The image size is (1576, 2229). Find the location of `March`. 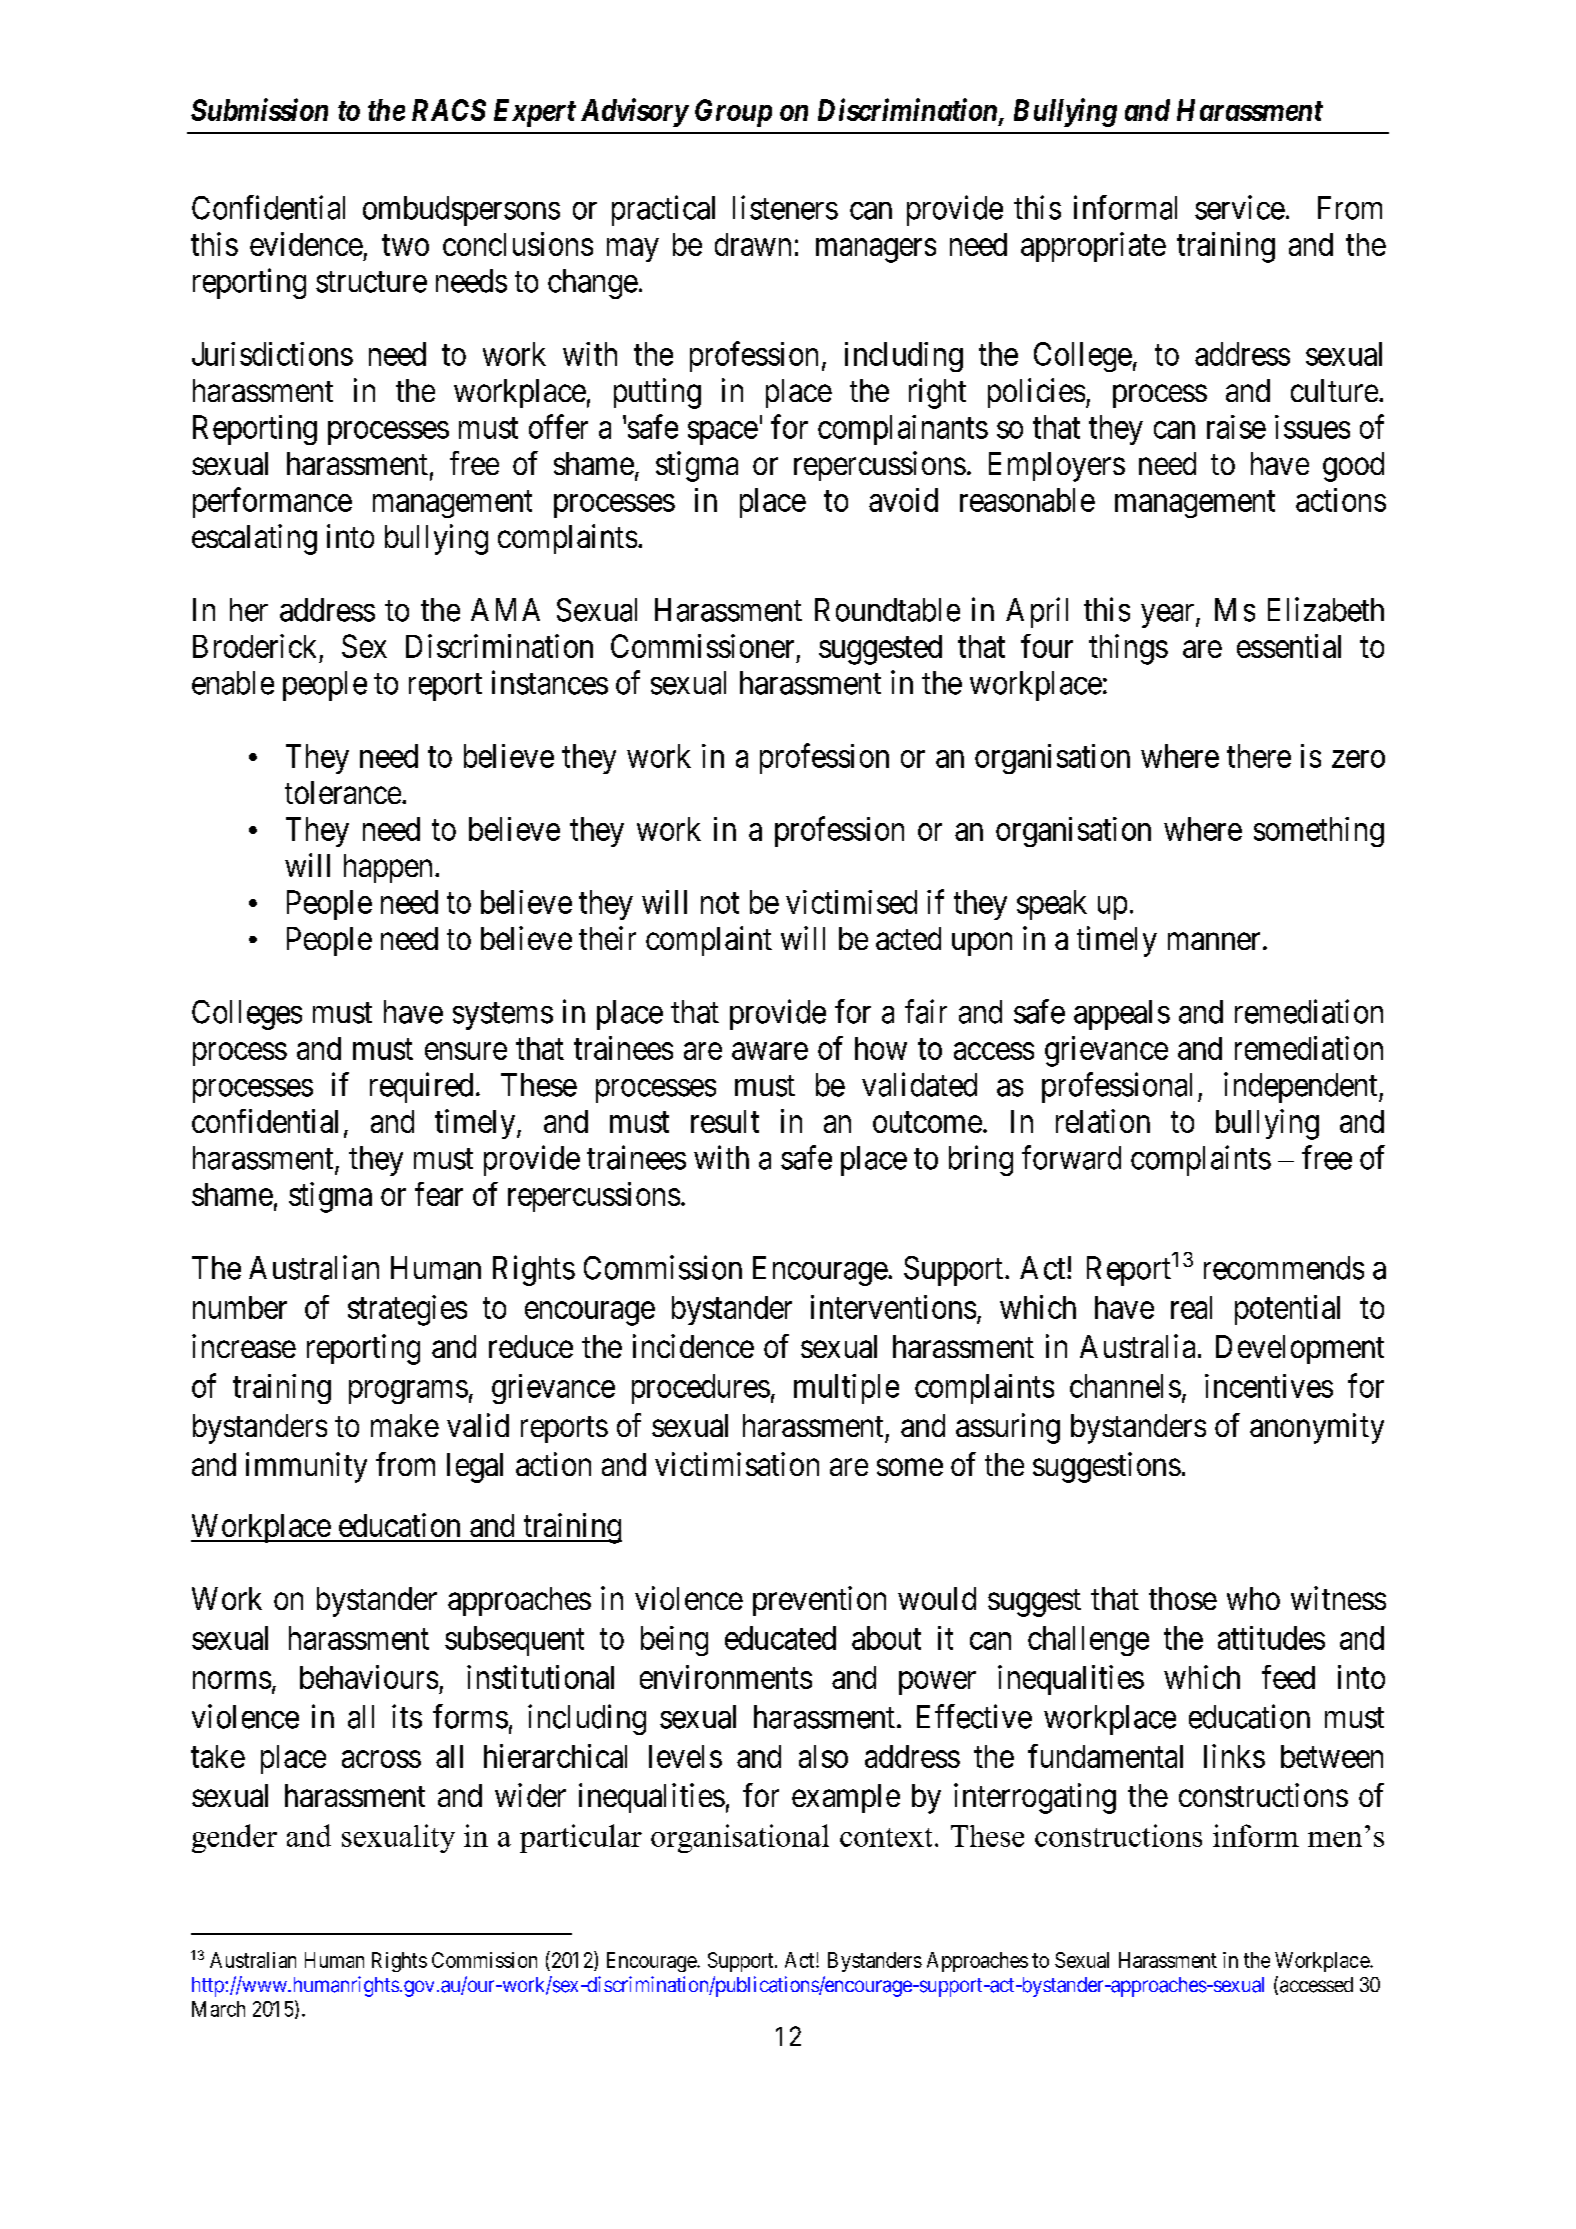

March is located at coordinates (218, 2009).
